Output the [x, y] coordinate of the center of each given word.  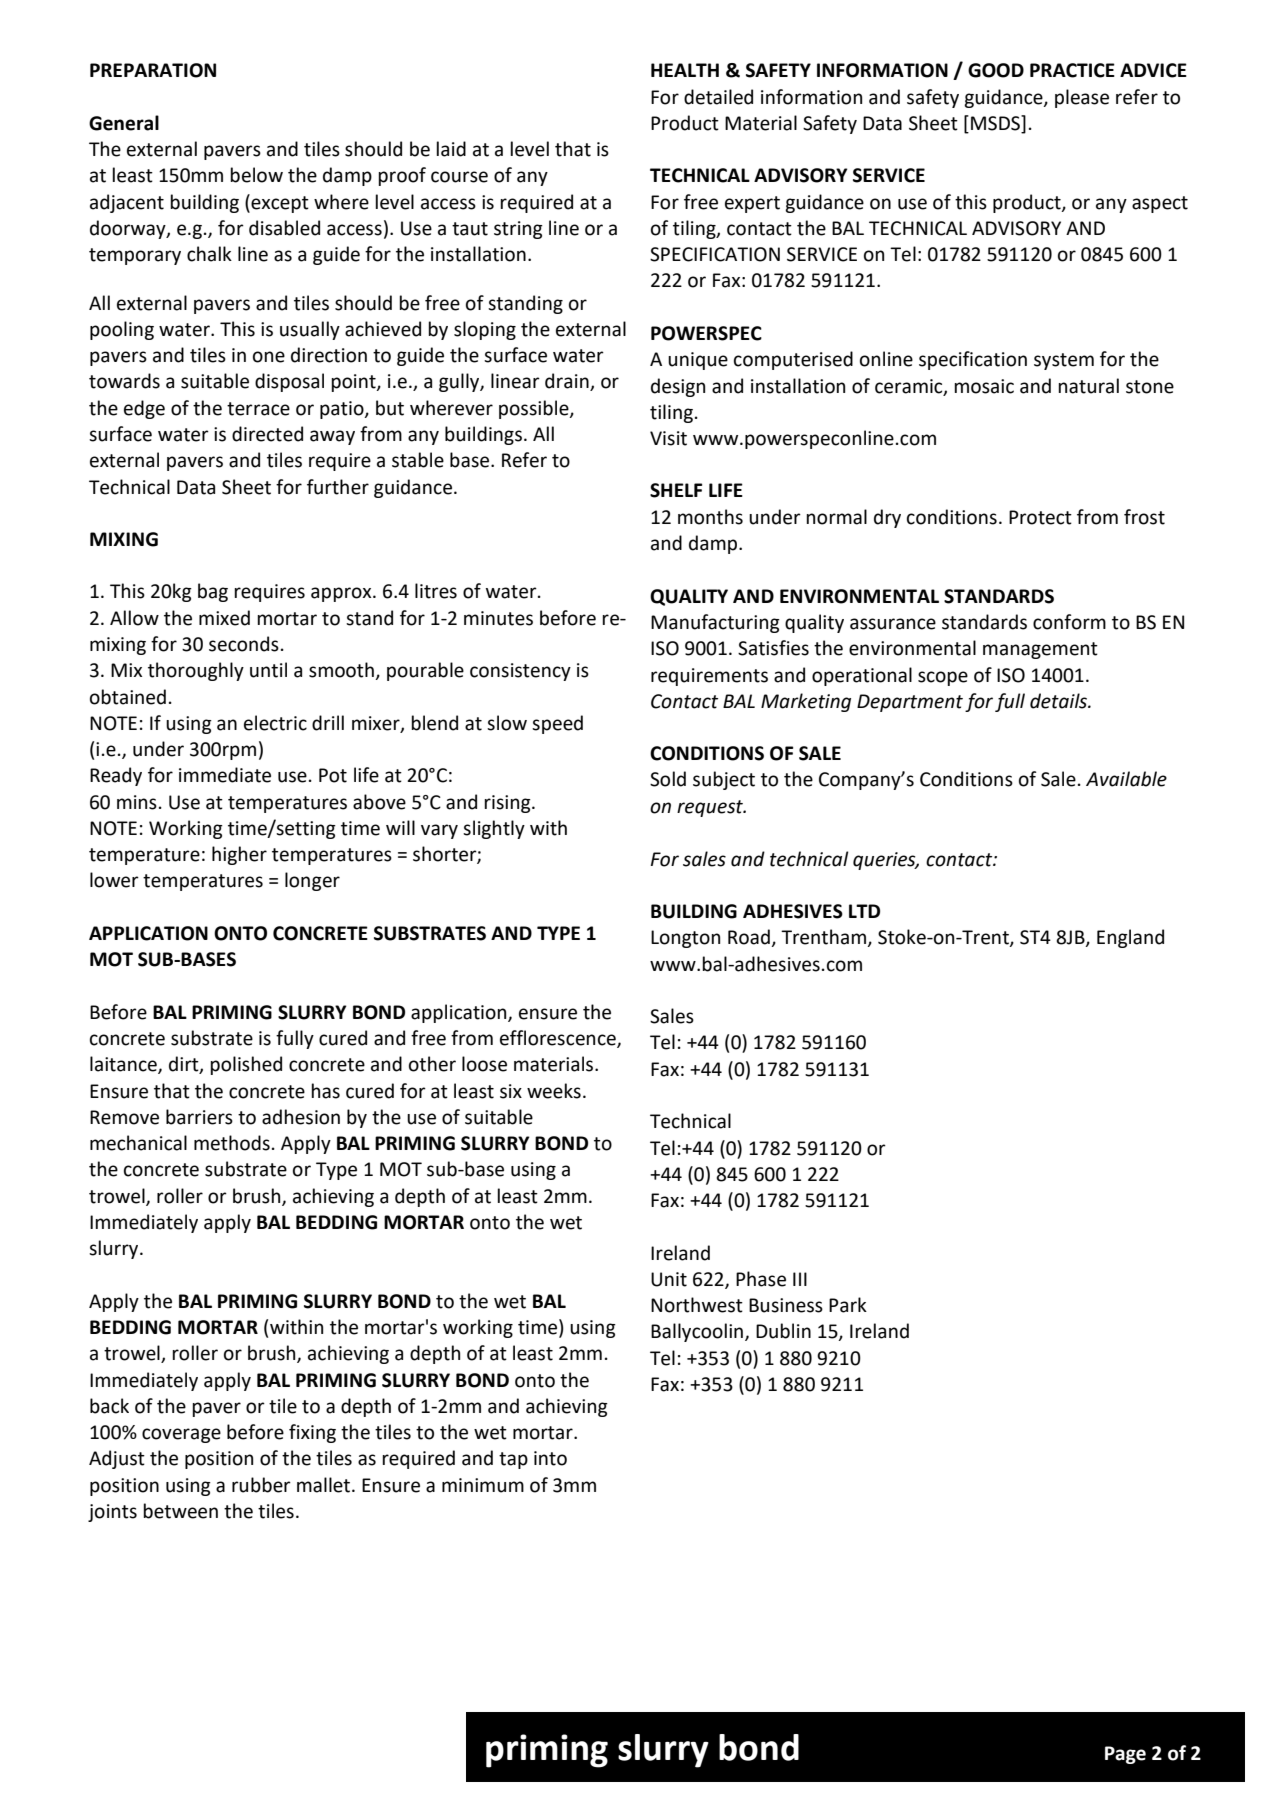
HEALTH [685, 70]
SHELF [676, 490]
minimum [483, 1485]
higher [239, 855]
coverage [181, 1435]
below [256, 175]
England [1130, 938]
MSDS [996, 123]
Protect [1040, 517]
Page [1125, 1755]
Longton [685, 939]
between [180, 1511]
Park [848, 1305]
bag [213, 592]
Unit [669, 1279]
